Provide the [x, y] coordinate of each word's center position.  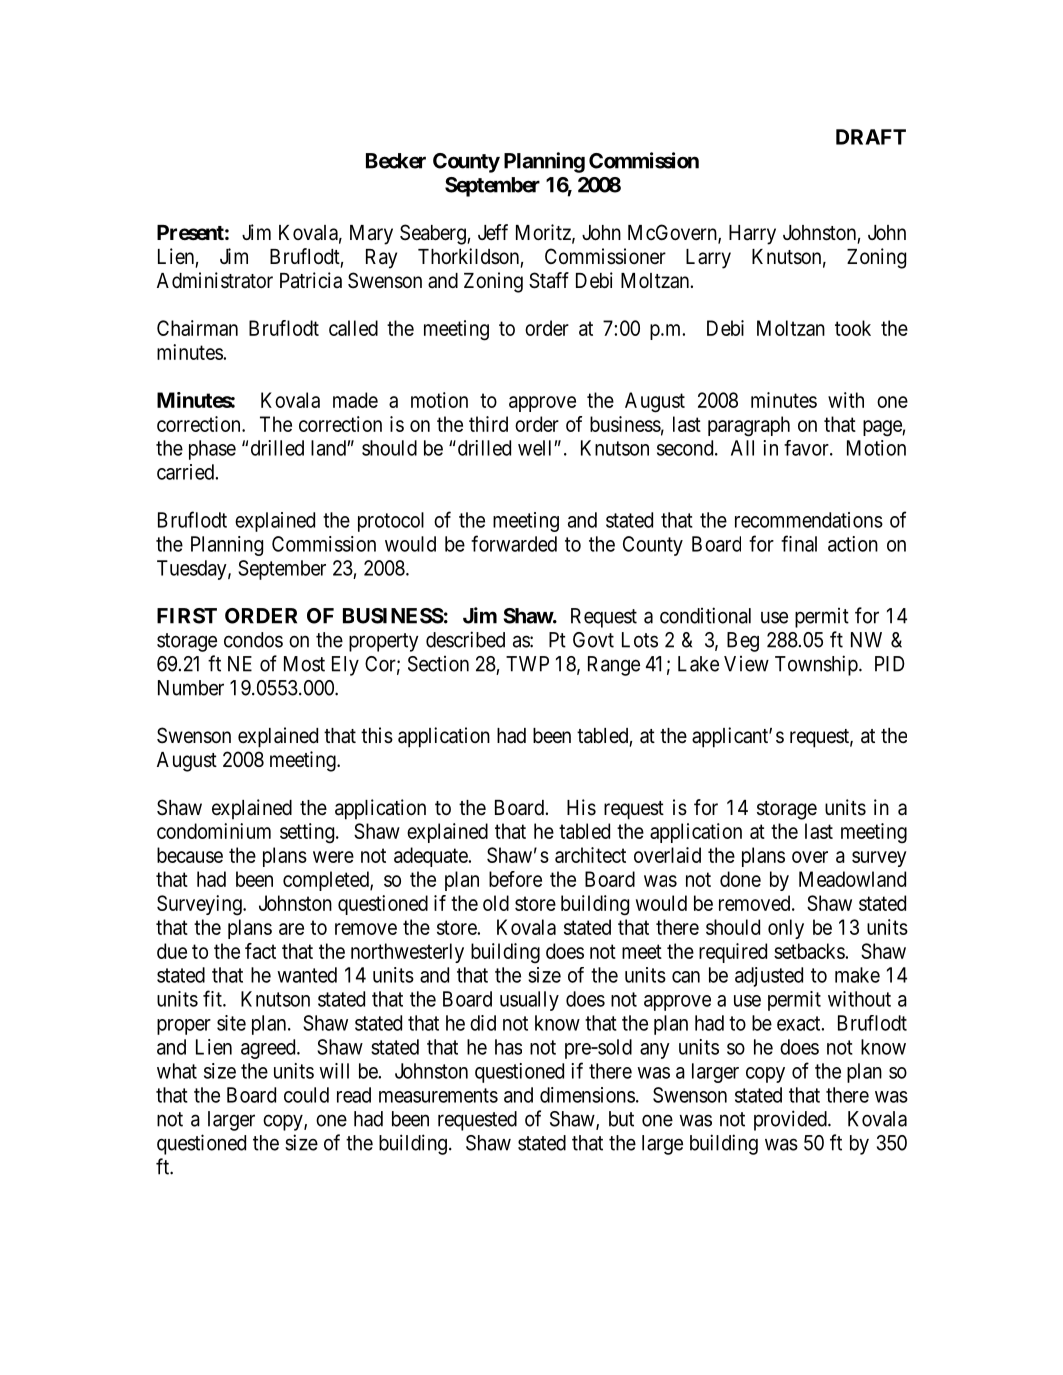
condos [253, 640]
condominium [214, 831]
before [515, 879]
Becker [396, 161]
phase [212, 450]
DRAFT [871, 137]
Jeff [493, 232]
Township [816, 665]
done [740, 879]
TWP [527, 664]
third [488, 424]
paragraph [749, 426]
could [306, 1095]
